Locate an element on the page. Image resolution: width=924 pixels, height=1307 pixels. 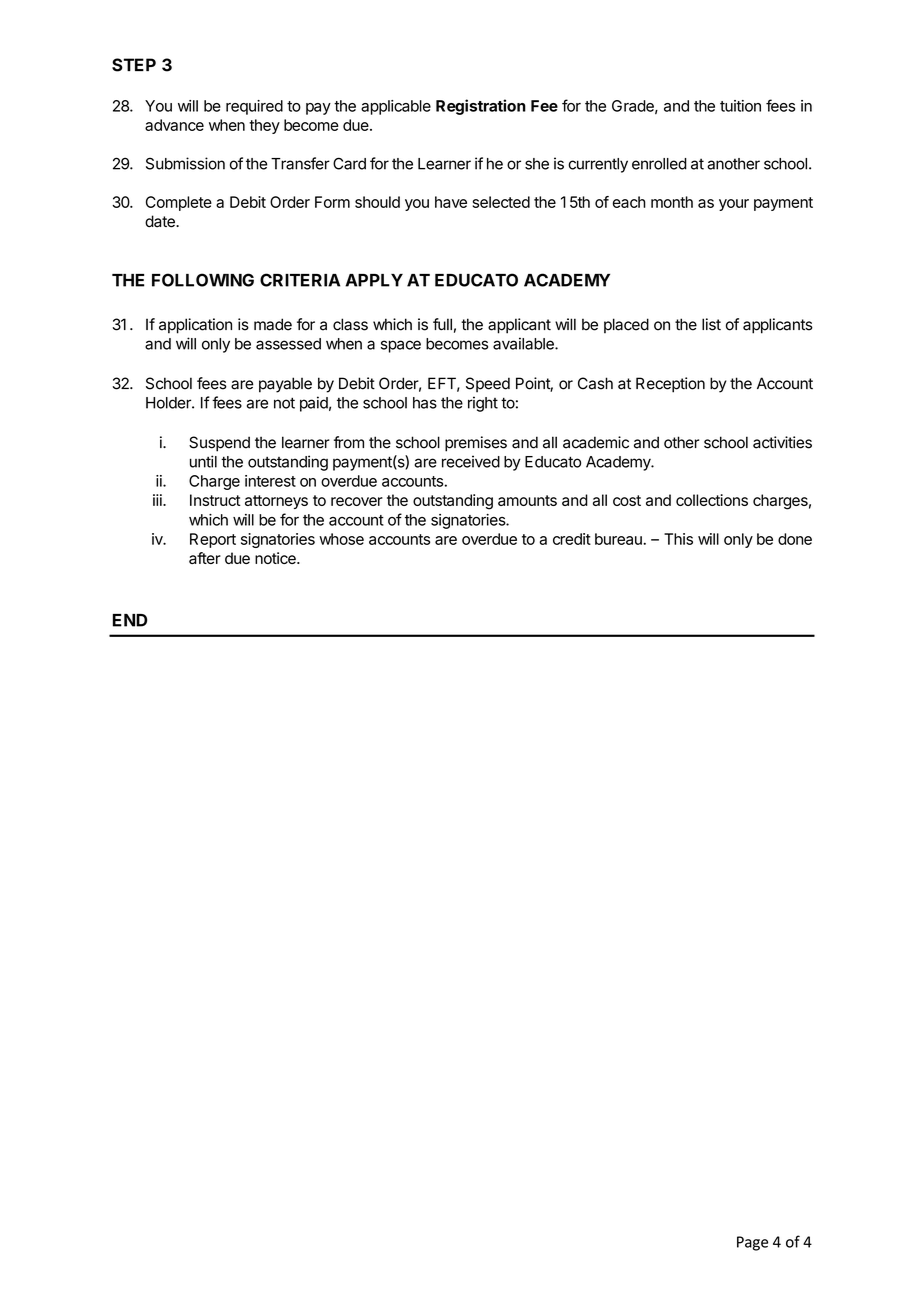
Page is located at coordinates (752, 1243).
